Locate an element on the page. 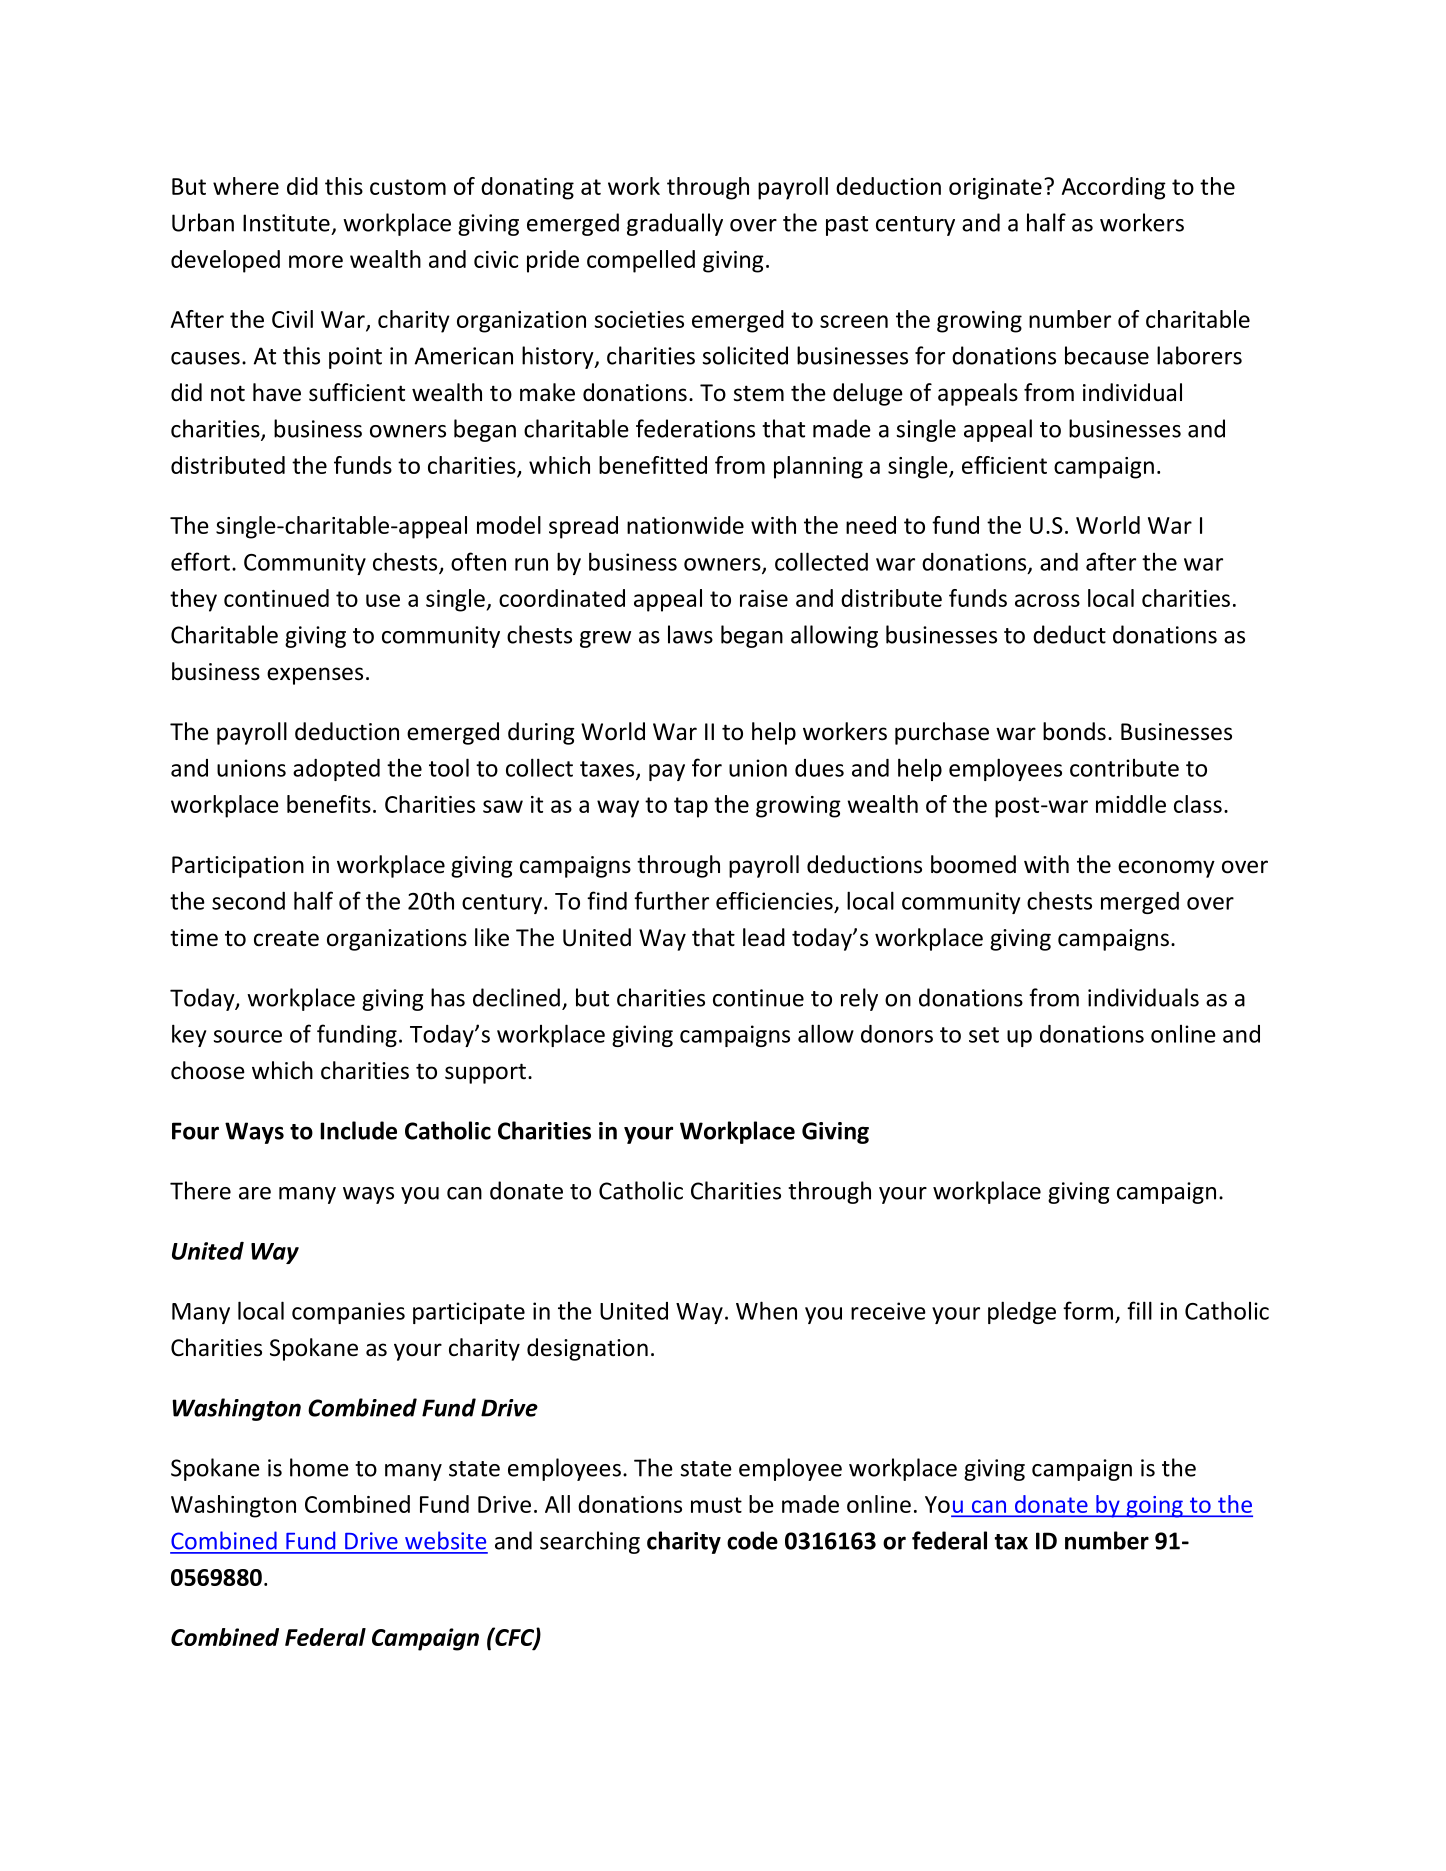  home is located at coordinates (319, 1467).
